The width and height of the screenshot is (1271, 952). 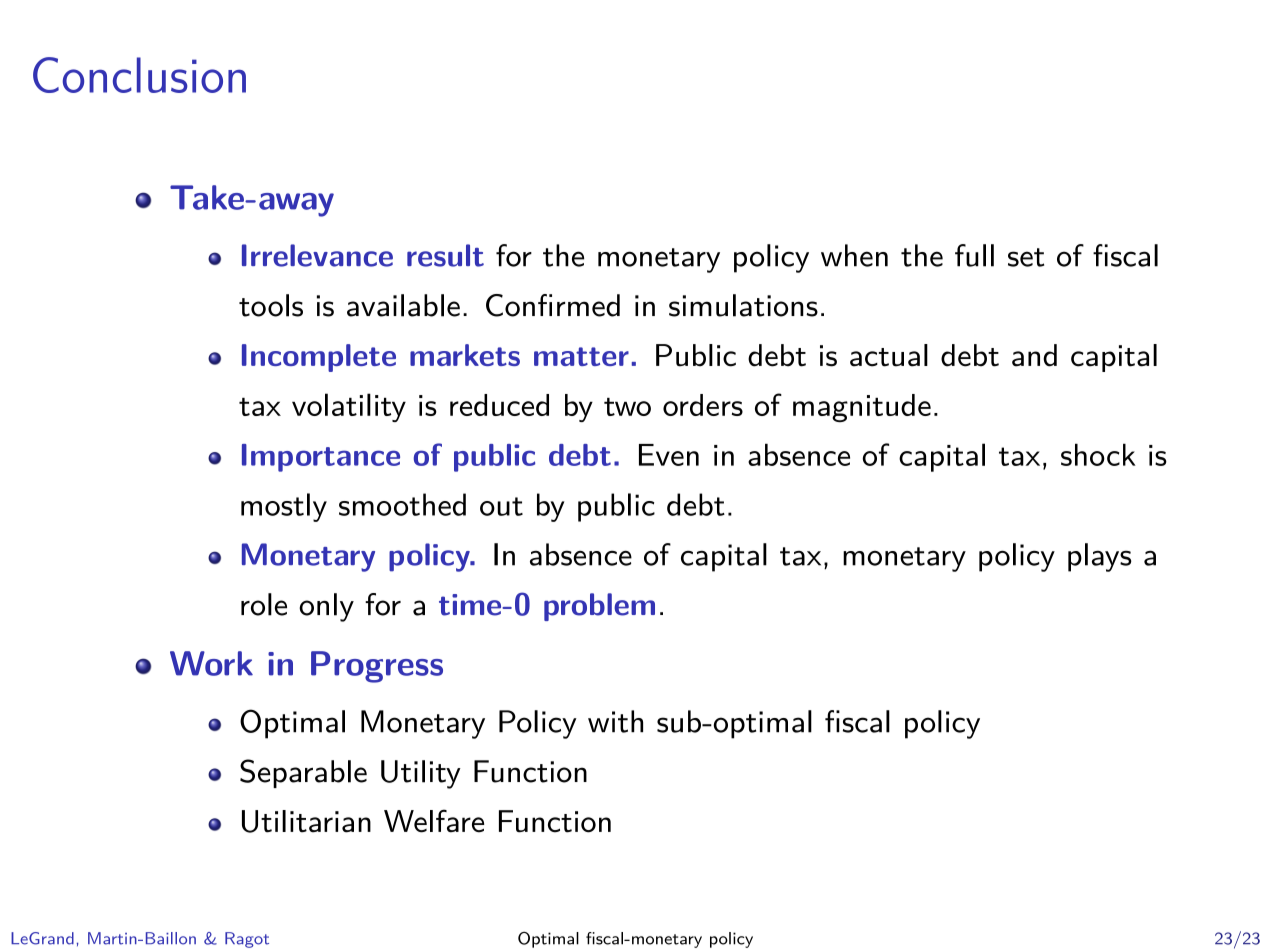 I want to click on Welfare, so click(x=434, y=821).
